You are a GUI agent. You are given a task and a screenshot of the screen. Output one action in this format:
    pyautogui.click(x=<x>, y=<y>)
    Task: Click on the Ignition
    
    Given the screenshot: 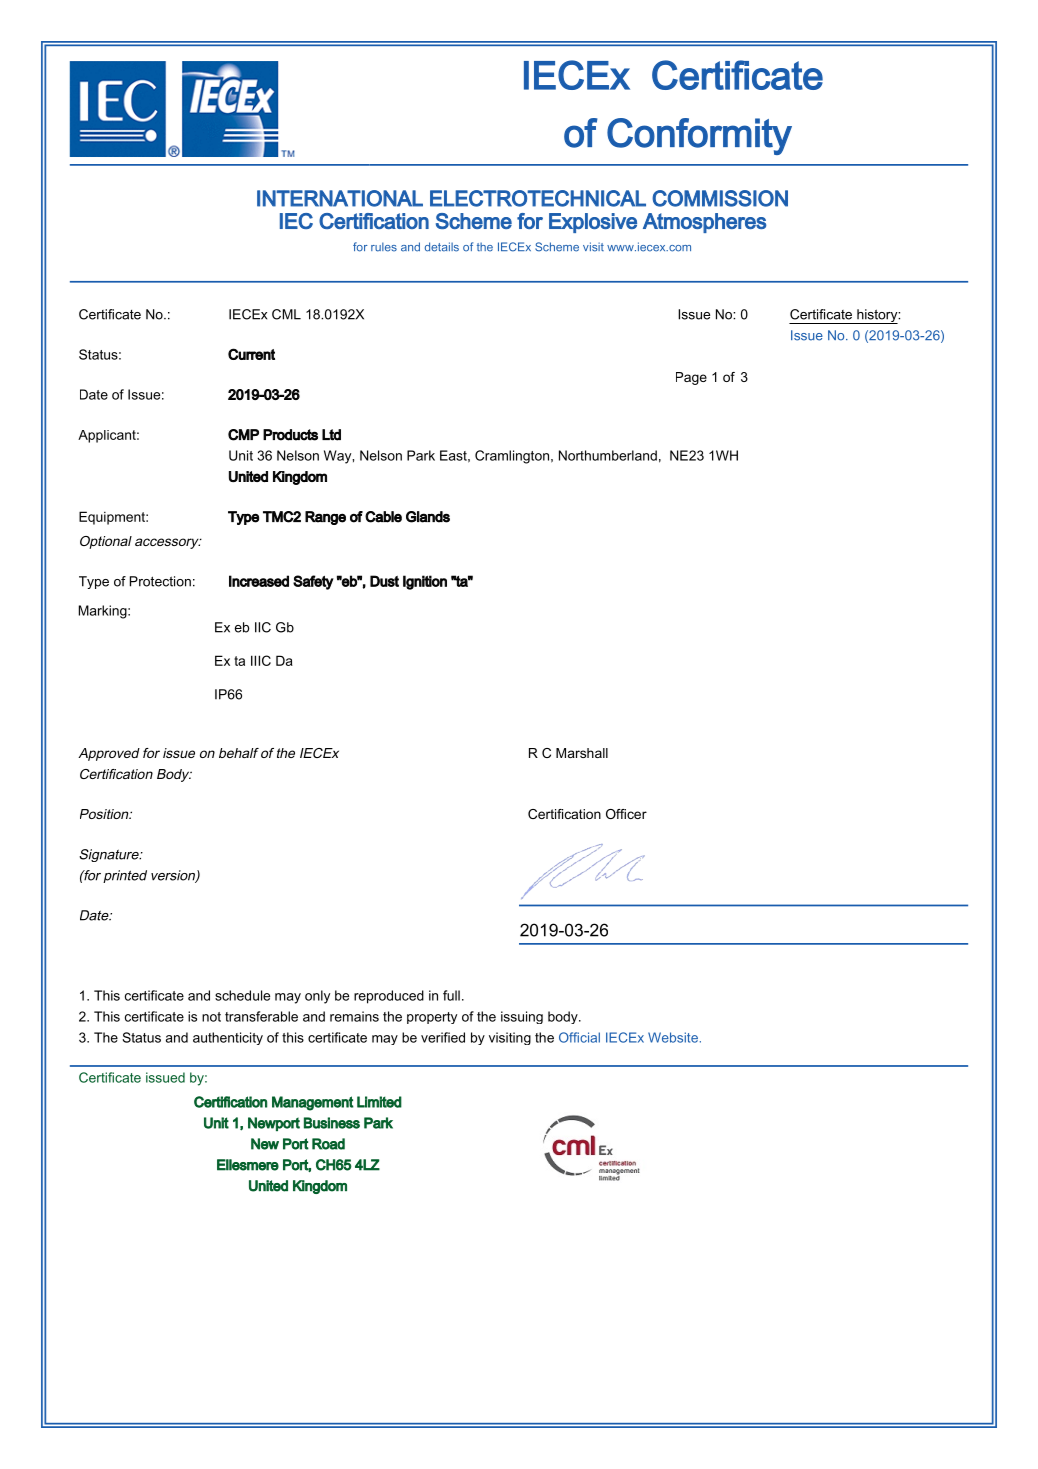 What is the action you would take?
    pyautogui.click(x=425, y=582)
